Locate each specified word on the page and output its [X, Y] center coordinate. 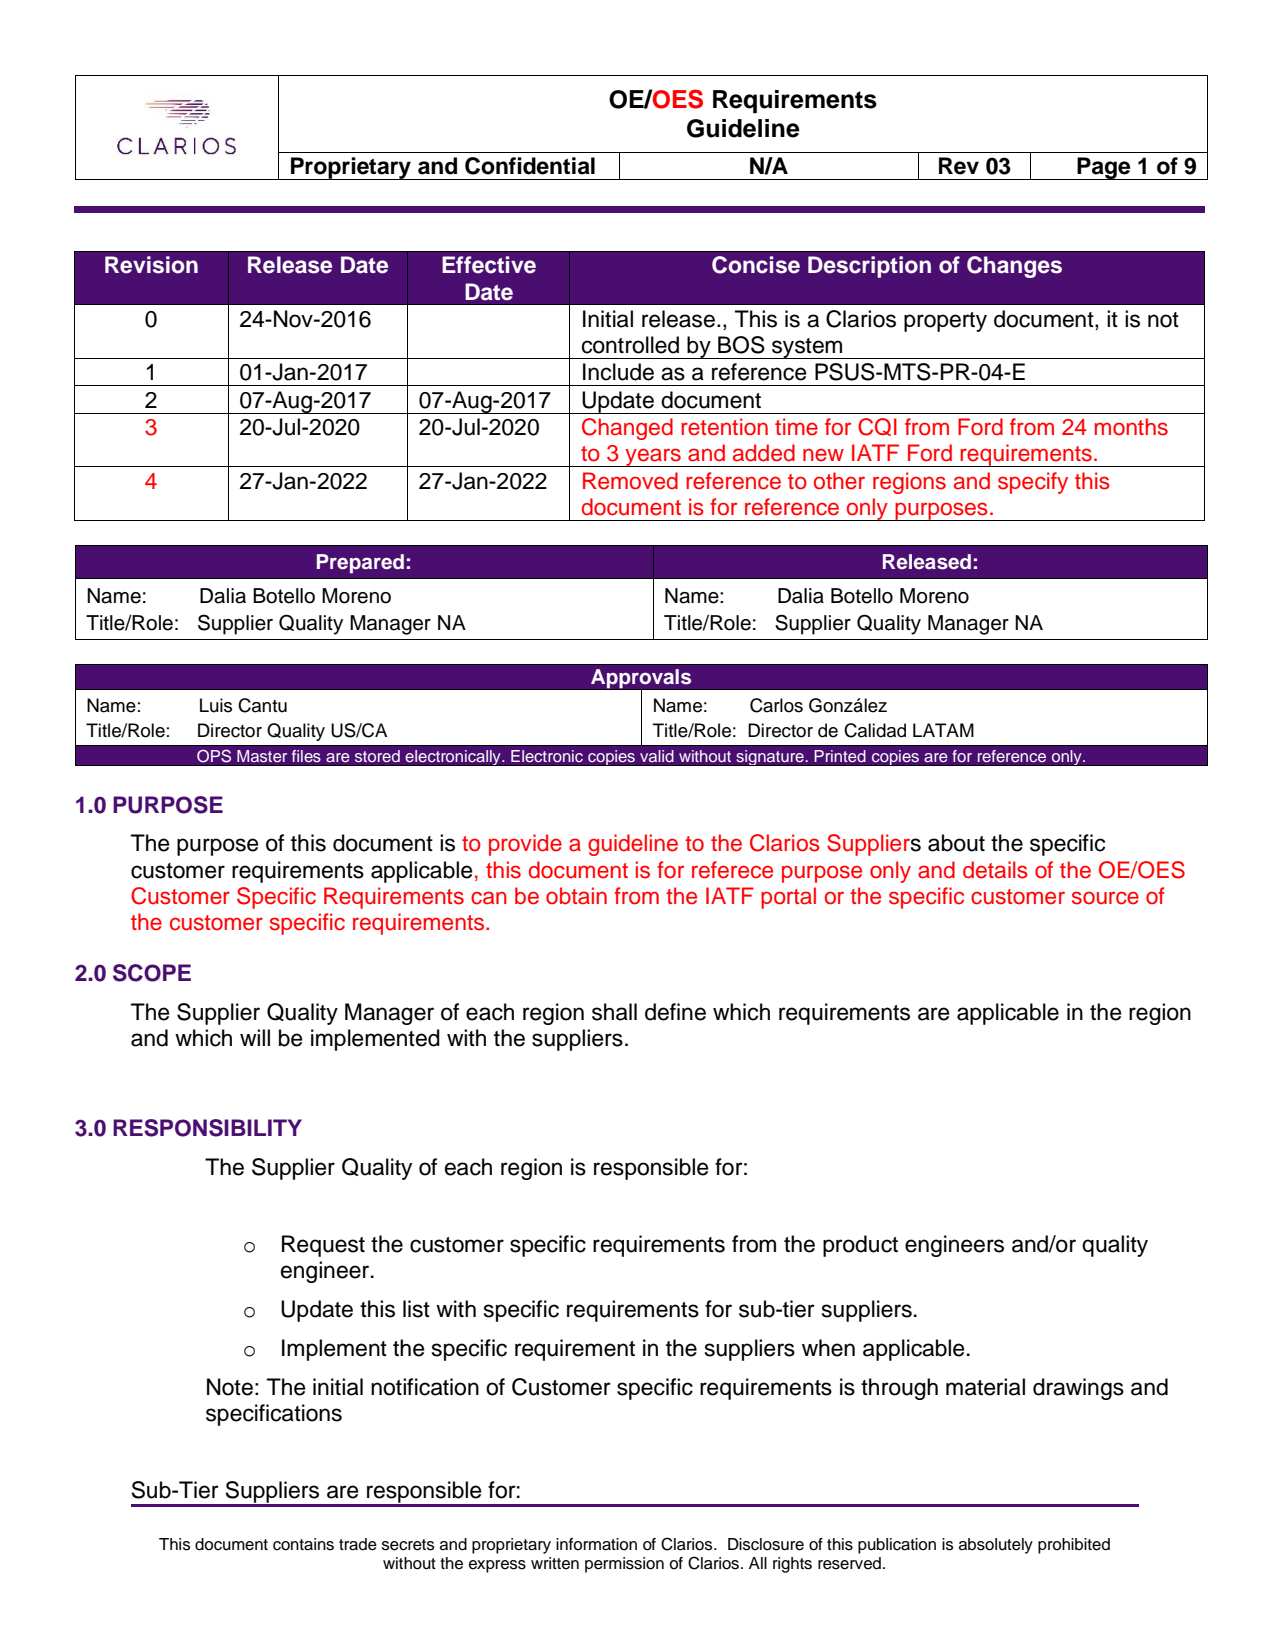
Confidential [530, 166]
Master [262, 756]
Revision [151, 265]
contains [303, 1544]
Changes [1014, 267]
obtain [576, 896]
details [995, 870]
